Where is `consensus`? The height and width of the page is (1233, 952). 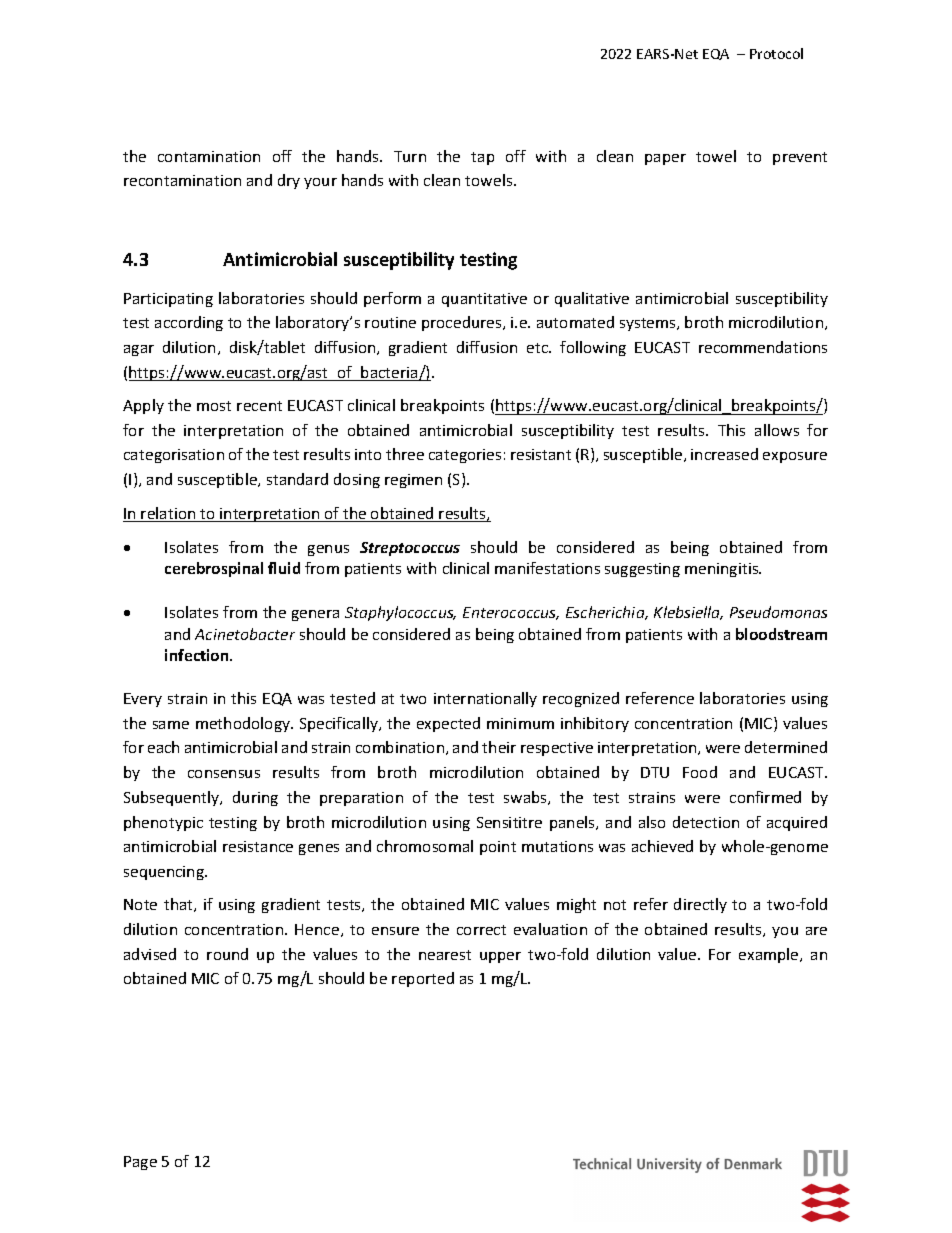 consensus is located at coordinates (224, 774).
